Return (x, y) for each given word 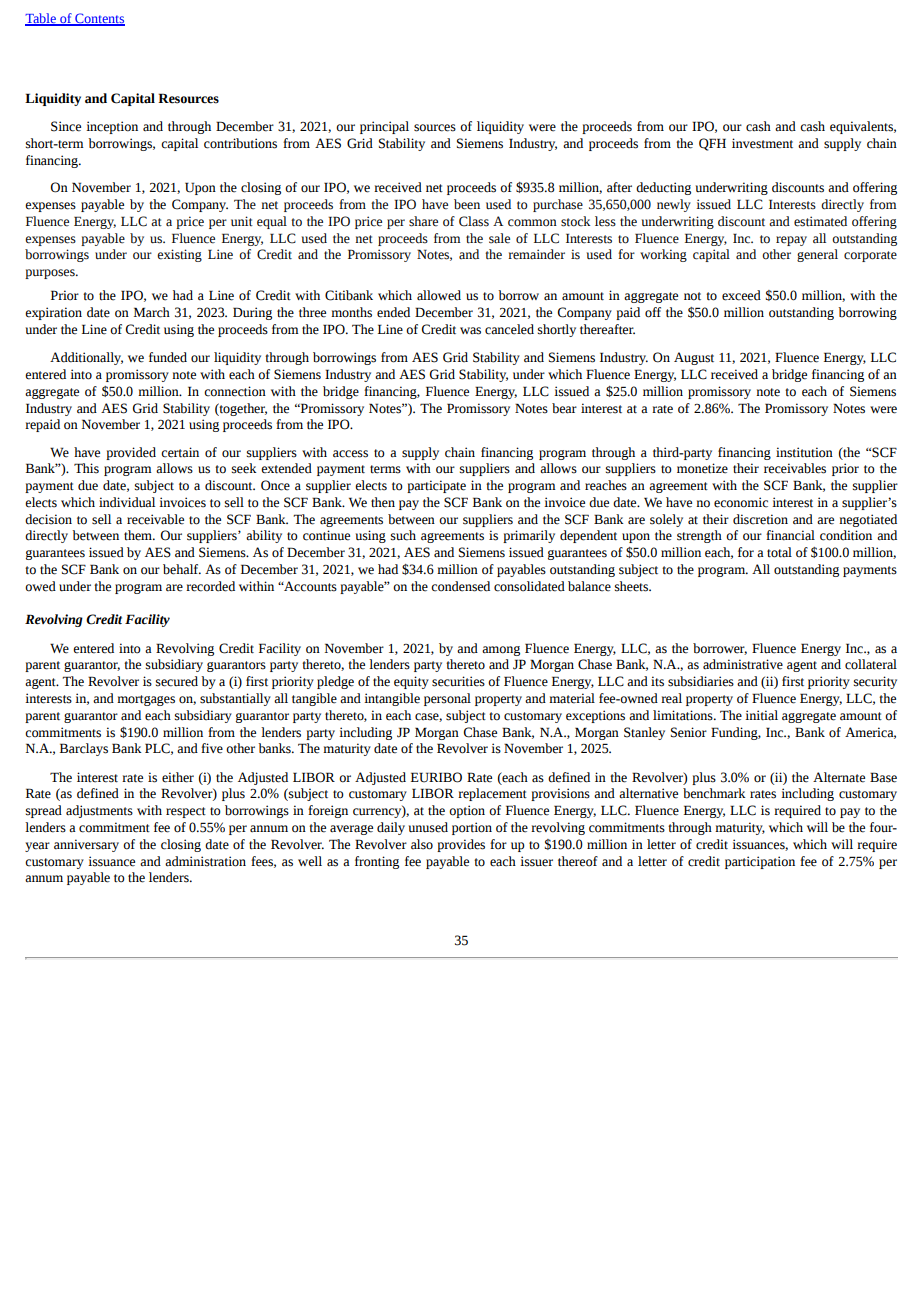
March (152, 312)
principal (384, 127)
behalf (182, 569)
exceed (741, 295)
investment (762, 143)
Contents (99, 19)
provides (461, 845)
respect (186, 812)
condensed (460, 586)
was (470, 331)
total (779, 552)
